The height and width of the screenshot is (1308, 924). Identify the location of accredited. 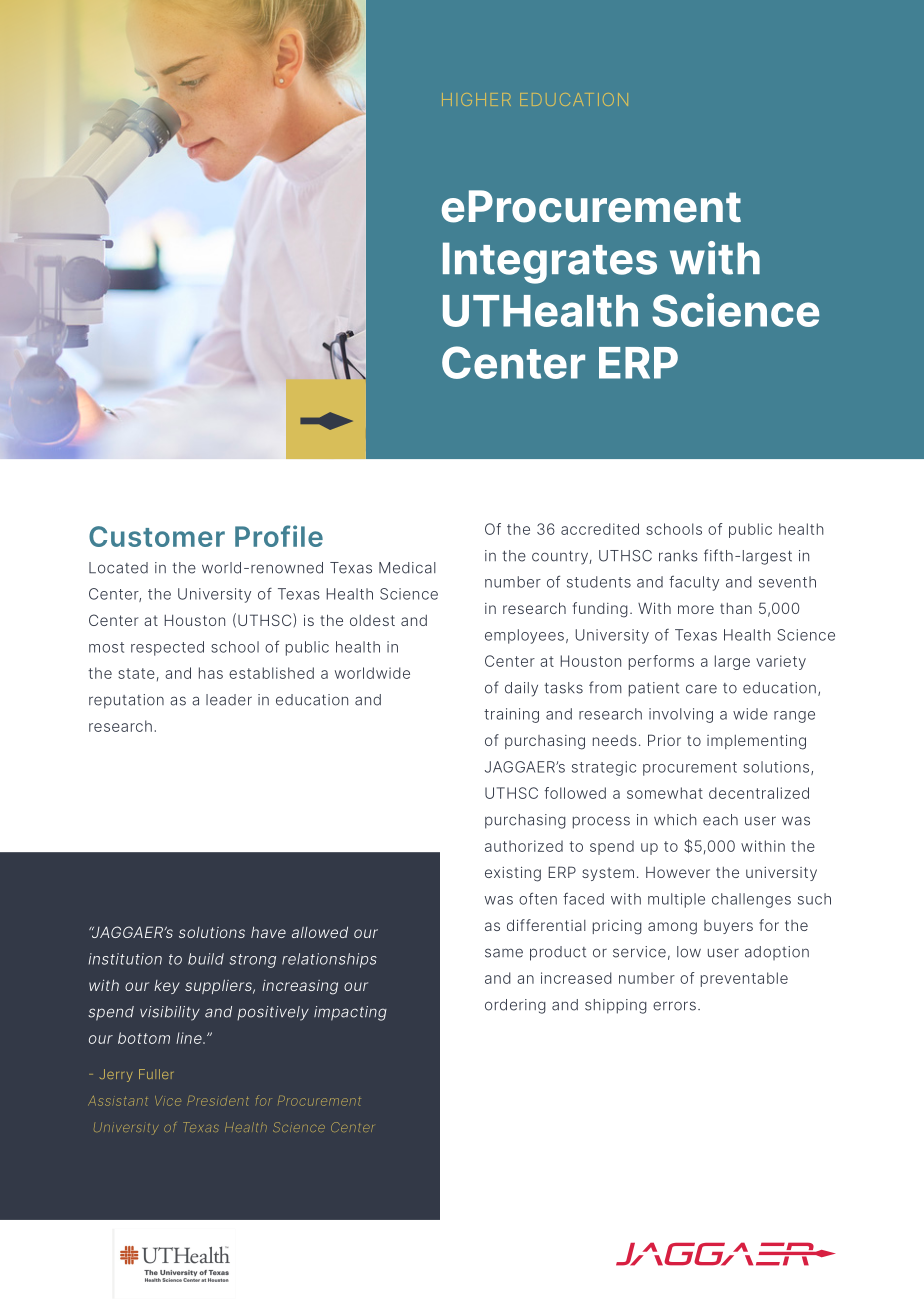
(600, 529).
